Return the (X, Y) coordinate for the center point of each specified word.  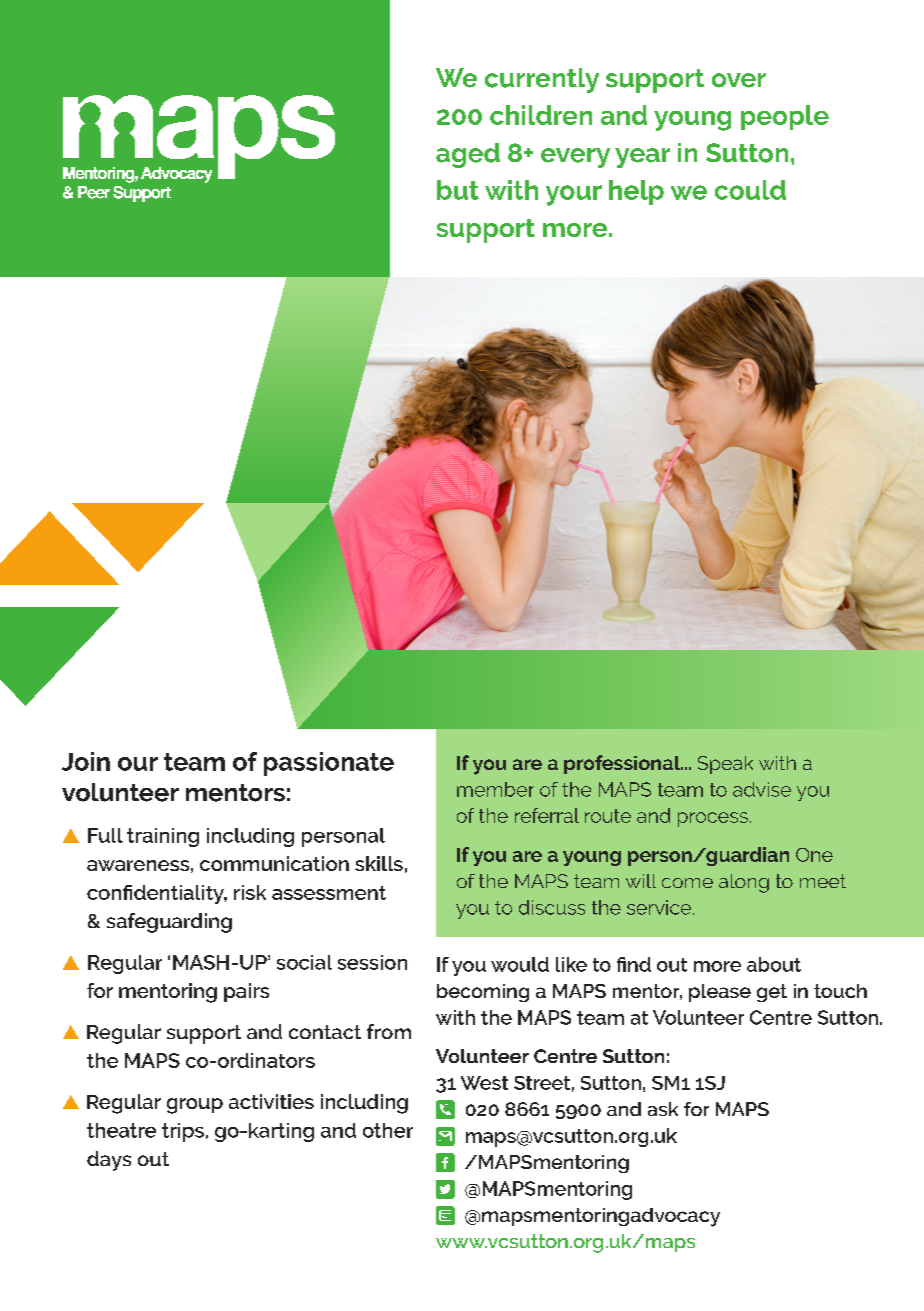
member (495, 789)
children (541, 115)
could (750, 190)
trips (183, 1132)
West (484, 1083)
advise (762, 789)
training (163, 837)
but (458, 190)
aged (468, 155)
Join (86, 761)
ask (663, 1109)
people (785, 117)
